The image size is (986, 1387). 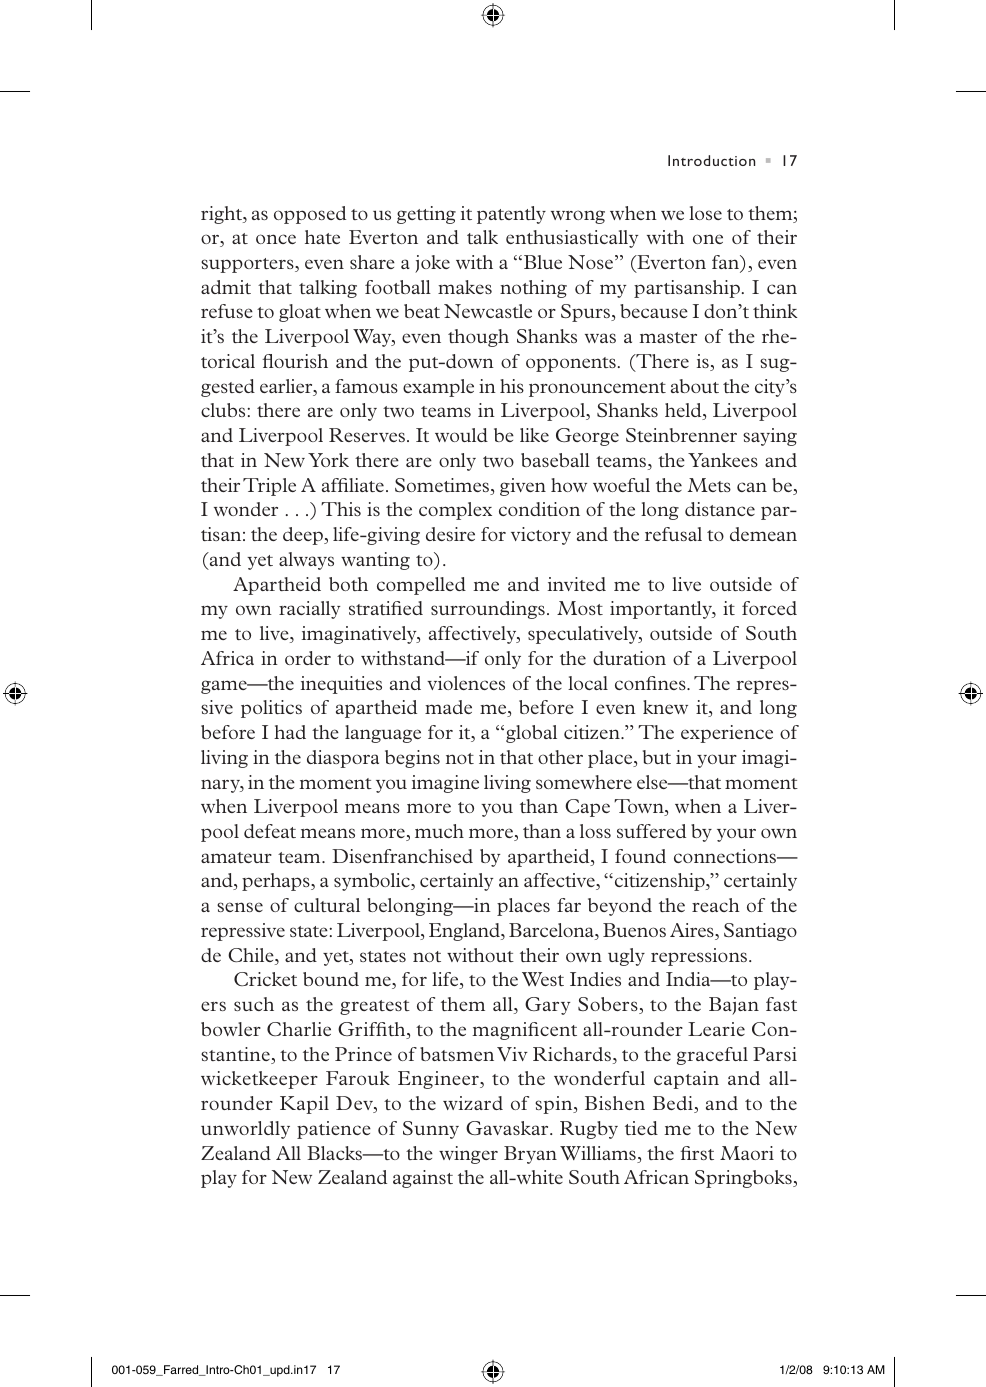 What do you see at coordinates (705, 213) in the image?
I see `lose` at bounding box center [705, 213].
